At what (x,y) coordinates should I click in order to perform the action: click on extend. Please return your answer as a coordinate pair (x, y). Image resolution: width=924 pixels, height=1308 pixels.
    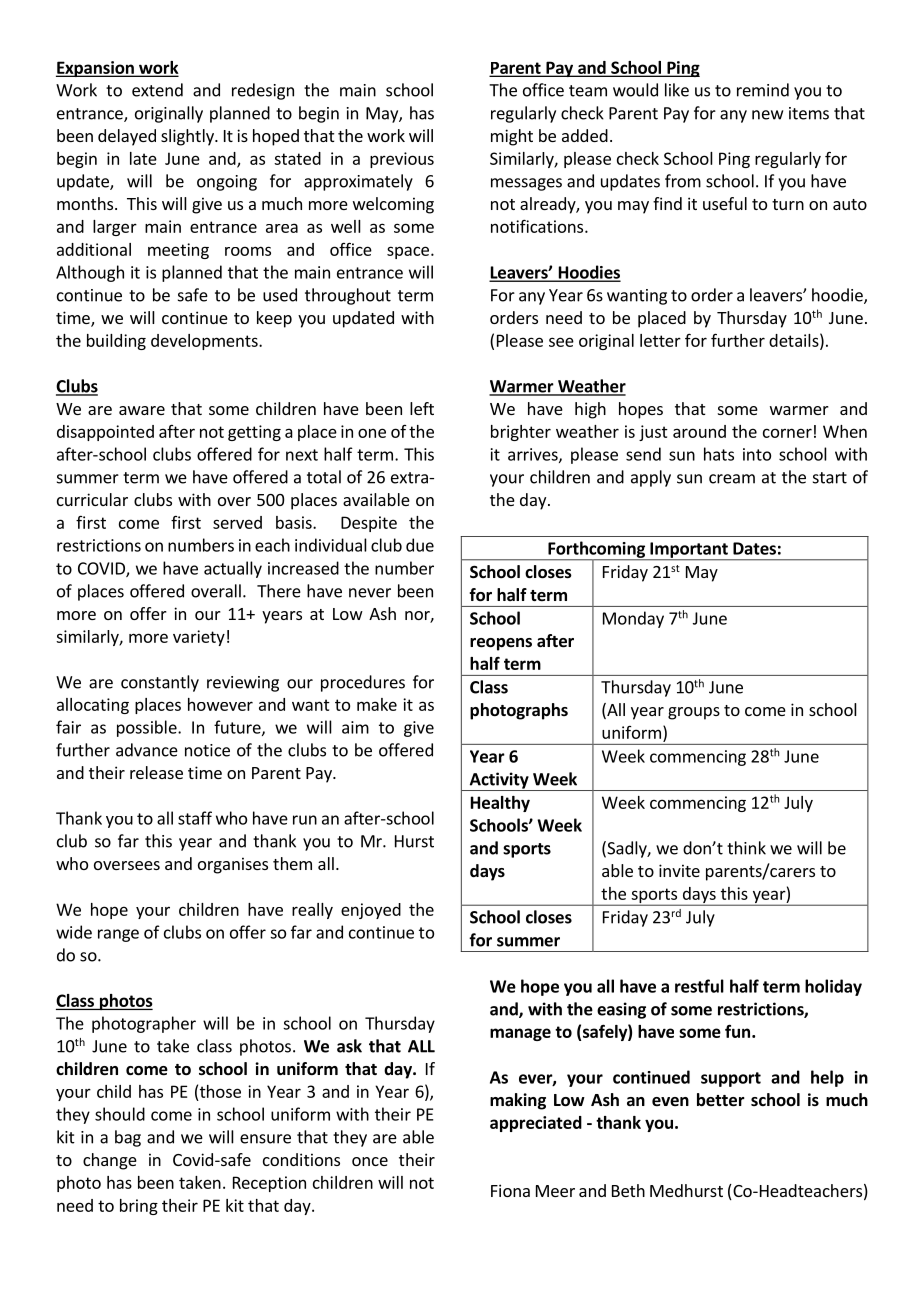
    Looking at the image, I should click on (157, 90).
